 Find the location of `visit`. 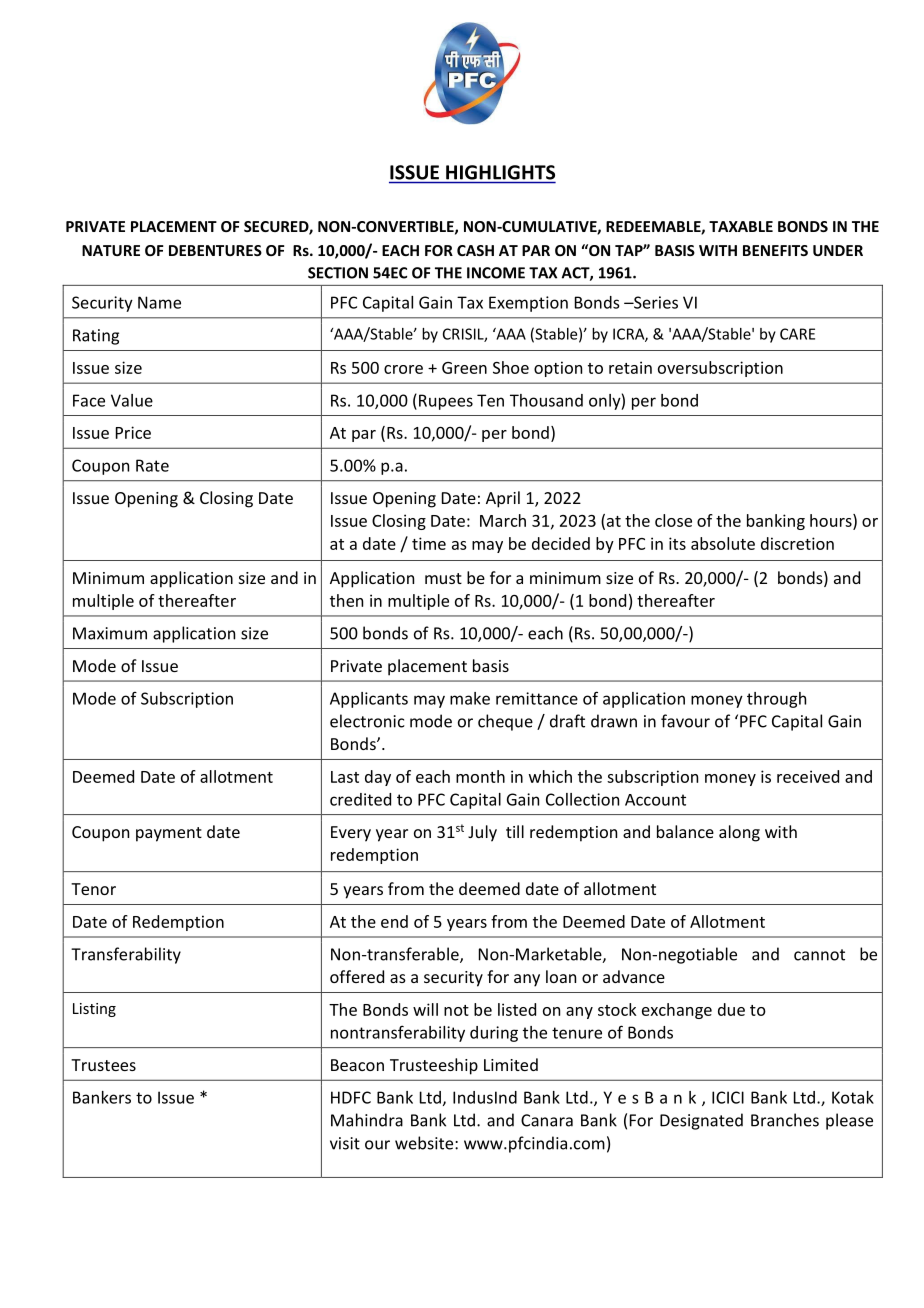

visit is located at coordinates (345, 1143).
